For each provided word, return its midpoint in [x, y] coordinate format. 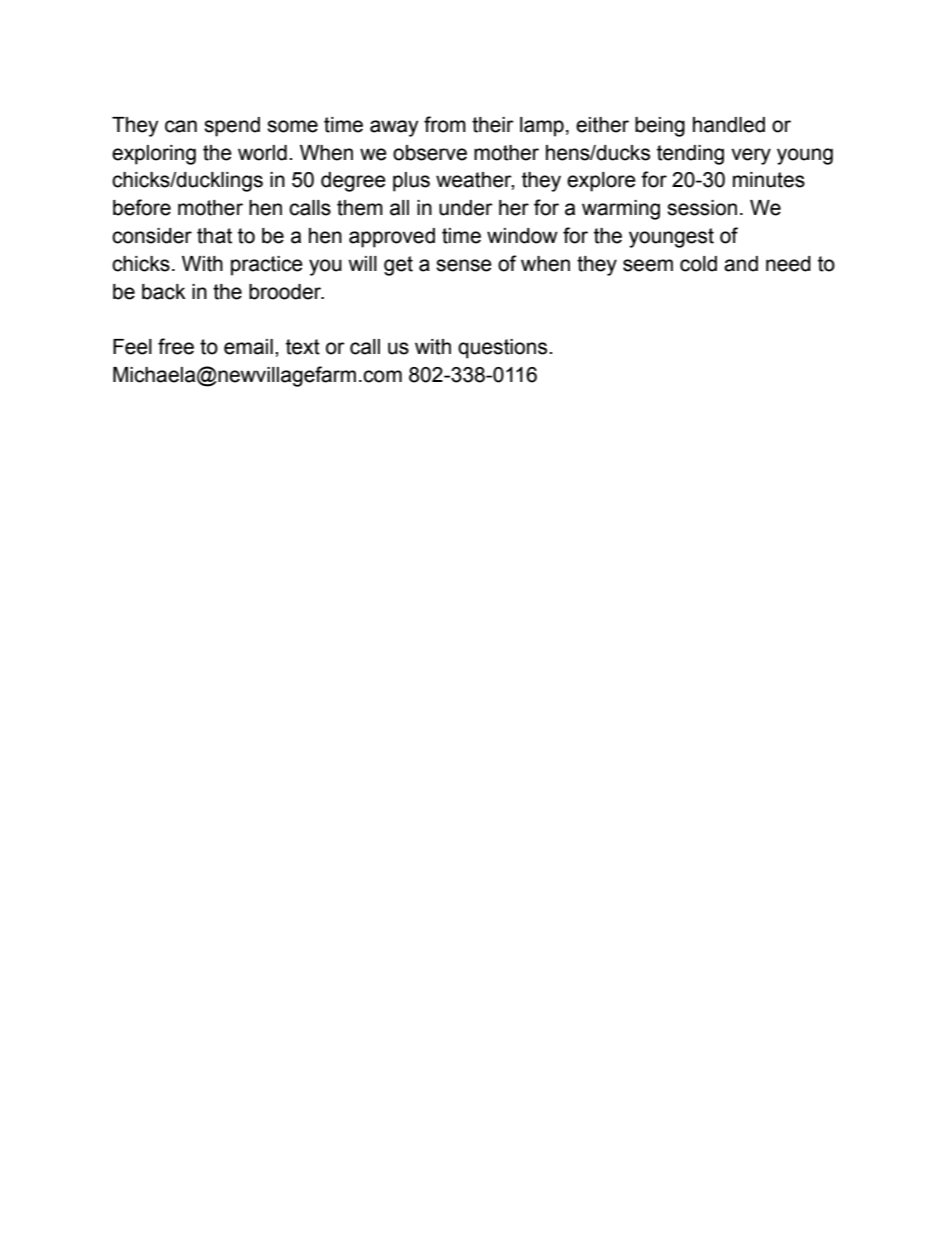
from [445, 124]
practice [267, 266]
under [466, 208]
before [142, 207]
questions [504, 349]
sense [464, 265]
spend [232, 127]
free [176, 346]
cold [698, 264]
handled [729, 125]
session [702, 208]
